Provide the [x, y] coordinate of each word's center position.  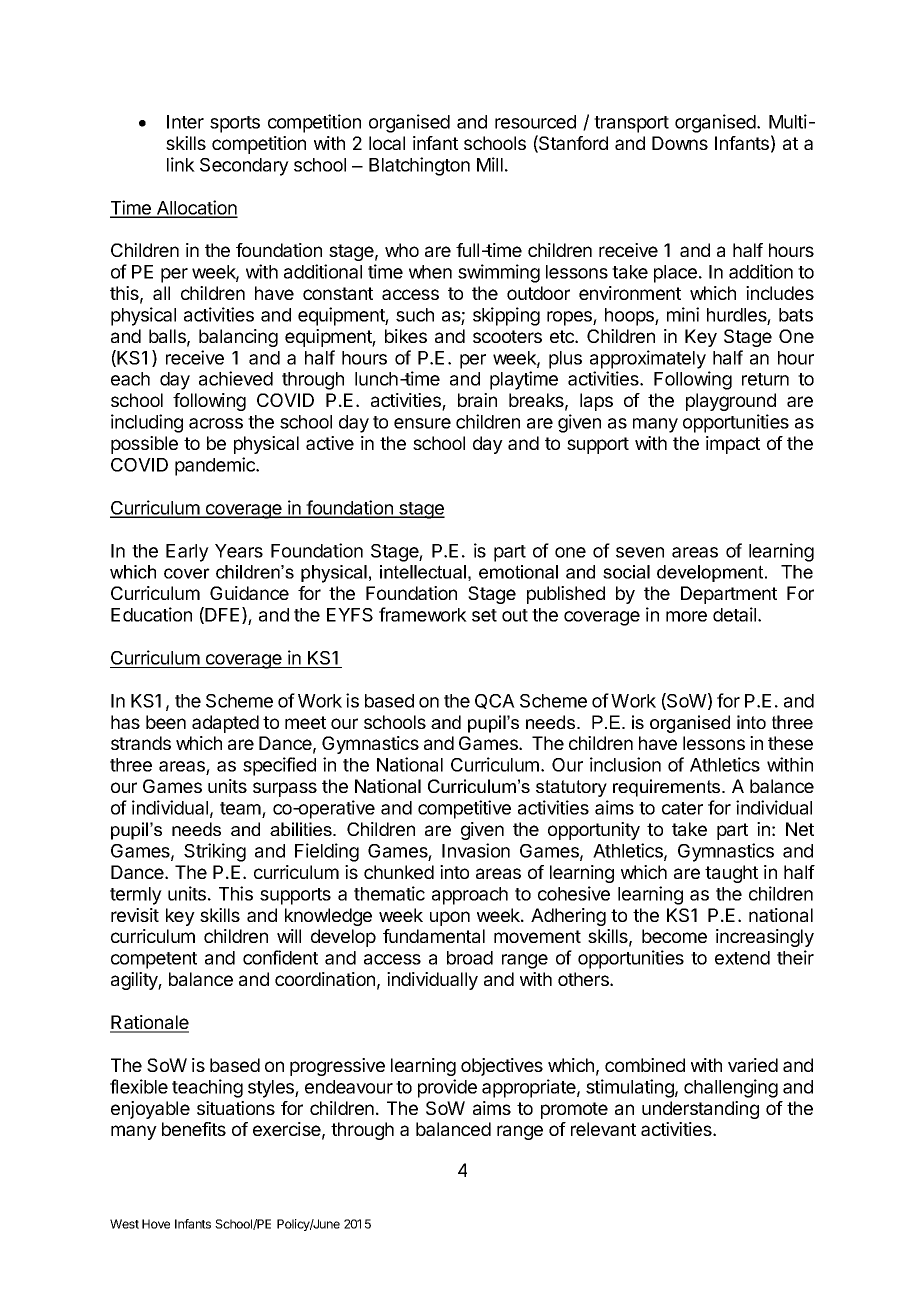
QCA [495, 701]
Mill [490, 164]
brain [477, 400]
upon [450, 918]
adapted [225, 724]
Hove [156, 1224]
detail [736, 614]
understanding [700, 1110]
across [216, 423]
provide [447, 1088]
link [181, 164]
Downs [680, 143]
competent [154, 960]
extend [742, 958]
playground [731, 402]
